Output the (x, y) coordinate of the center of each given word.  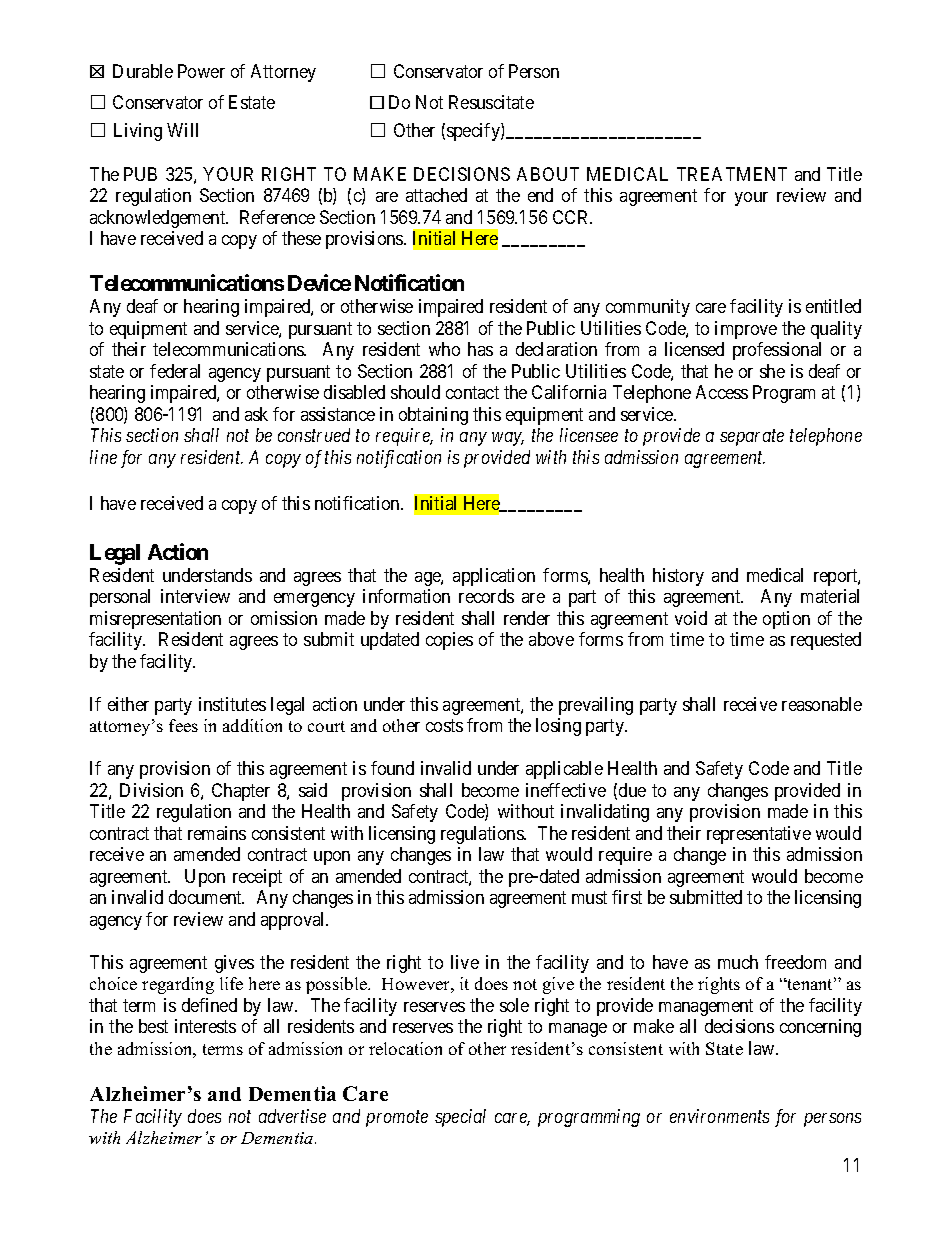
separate (752, 438)
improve (746, 330)
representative (759, 835)
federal (175, 371)
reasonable (822, 704)
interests (205, 1026)
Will (182, 130)
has (480, 349)
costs (444, 726)
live (465, 962)
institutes (232, 704)
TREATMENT (732, 174)
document (206, 897)
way (508, 439)
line (103, 457)
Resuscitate (491, 102)
